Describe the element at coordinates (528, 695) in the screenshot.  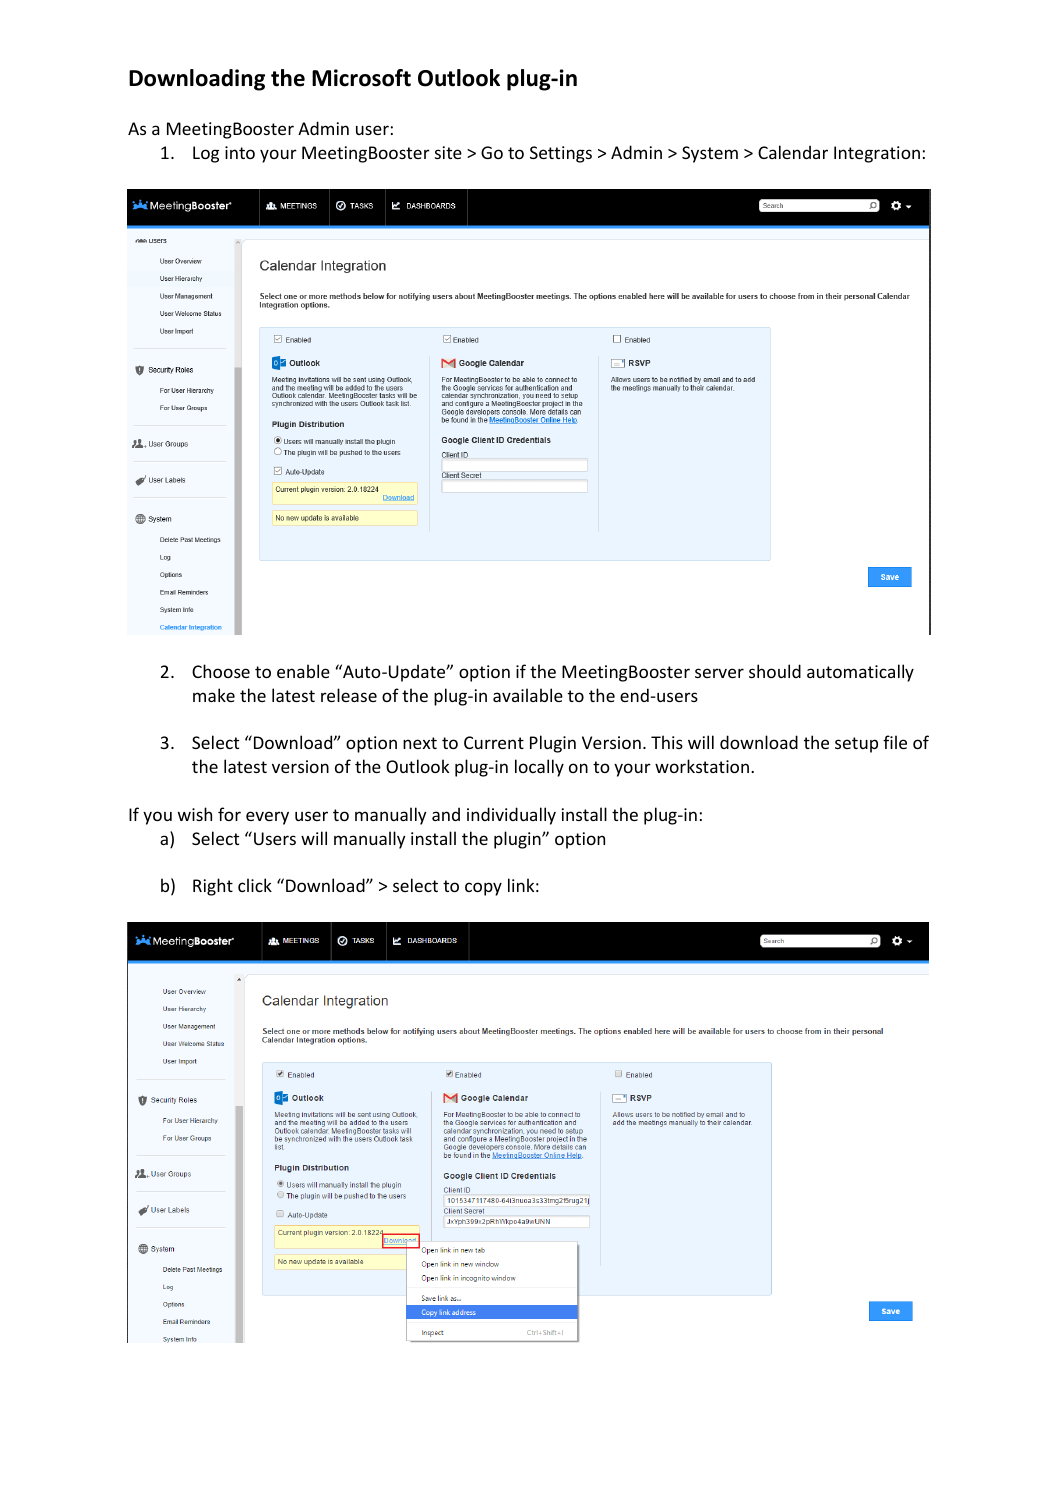
I see `available` at that location.
